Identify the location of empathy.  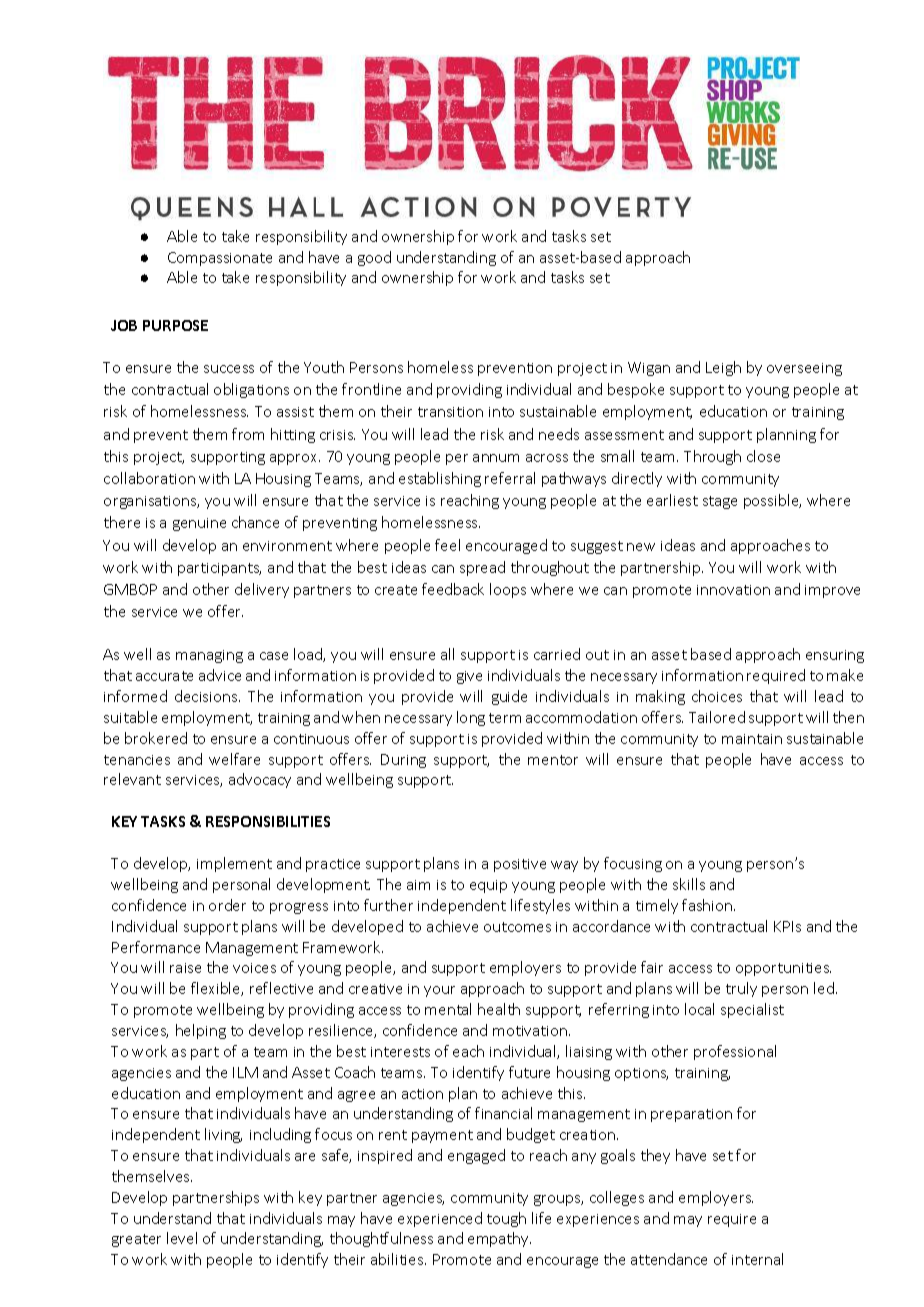
(499, 1239).
